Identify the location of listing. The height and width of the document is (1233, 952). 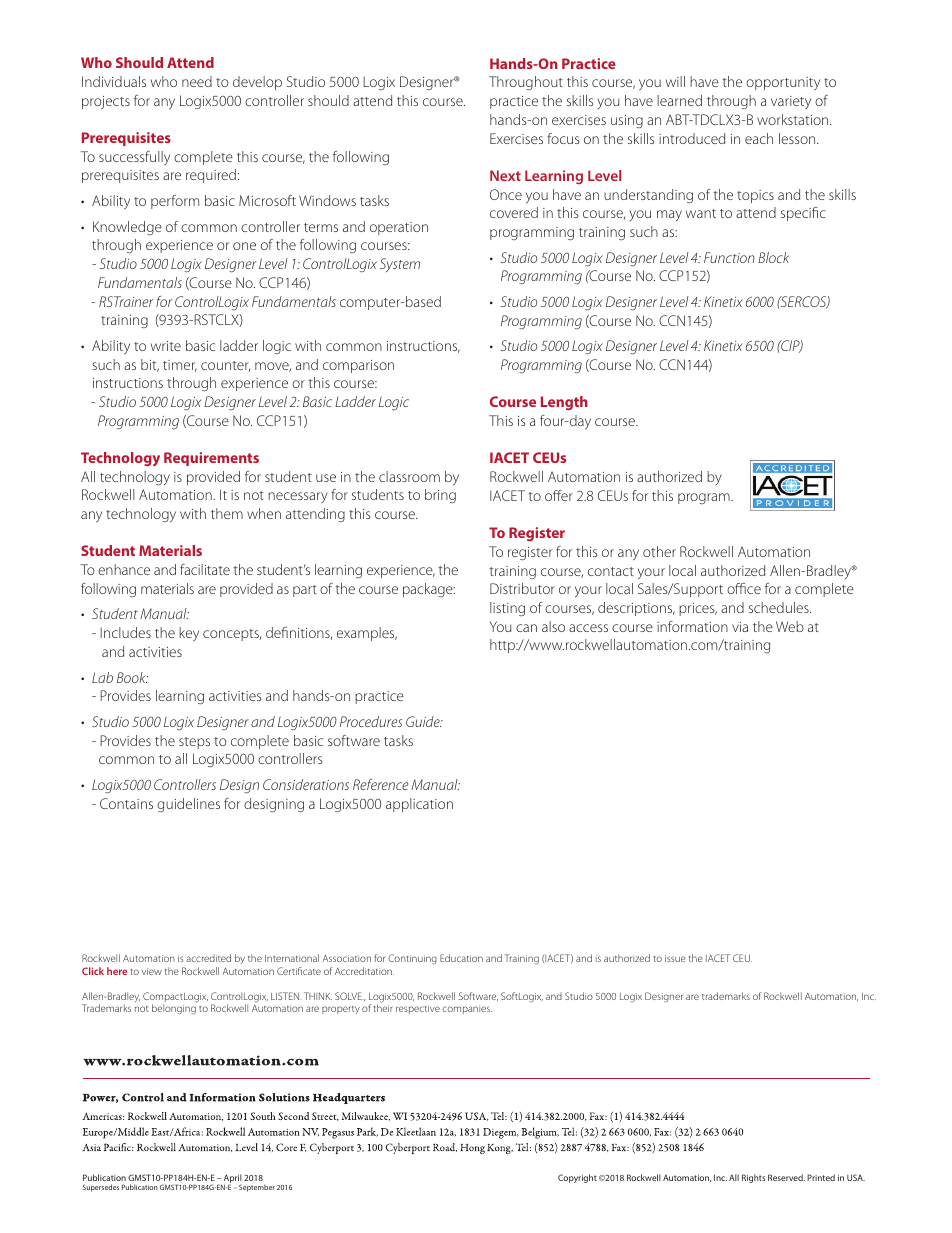
(507, 609).
